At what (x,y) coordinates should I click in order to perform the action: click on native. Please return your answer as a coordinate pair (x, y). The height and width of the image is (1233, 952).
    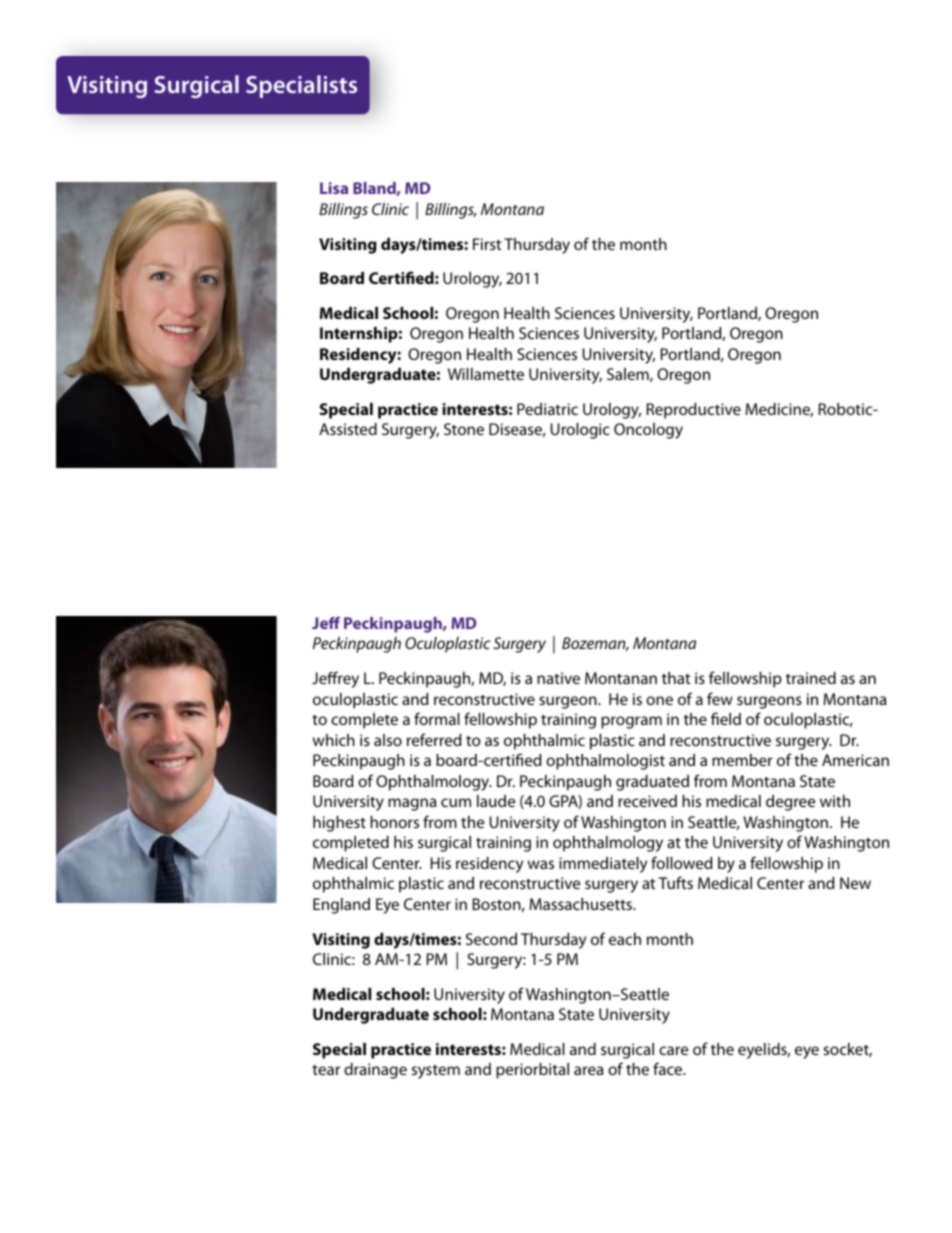
    Looking at the image, I should click on (558, 678).
